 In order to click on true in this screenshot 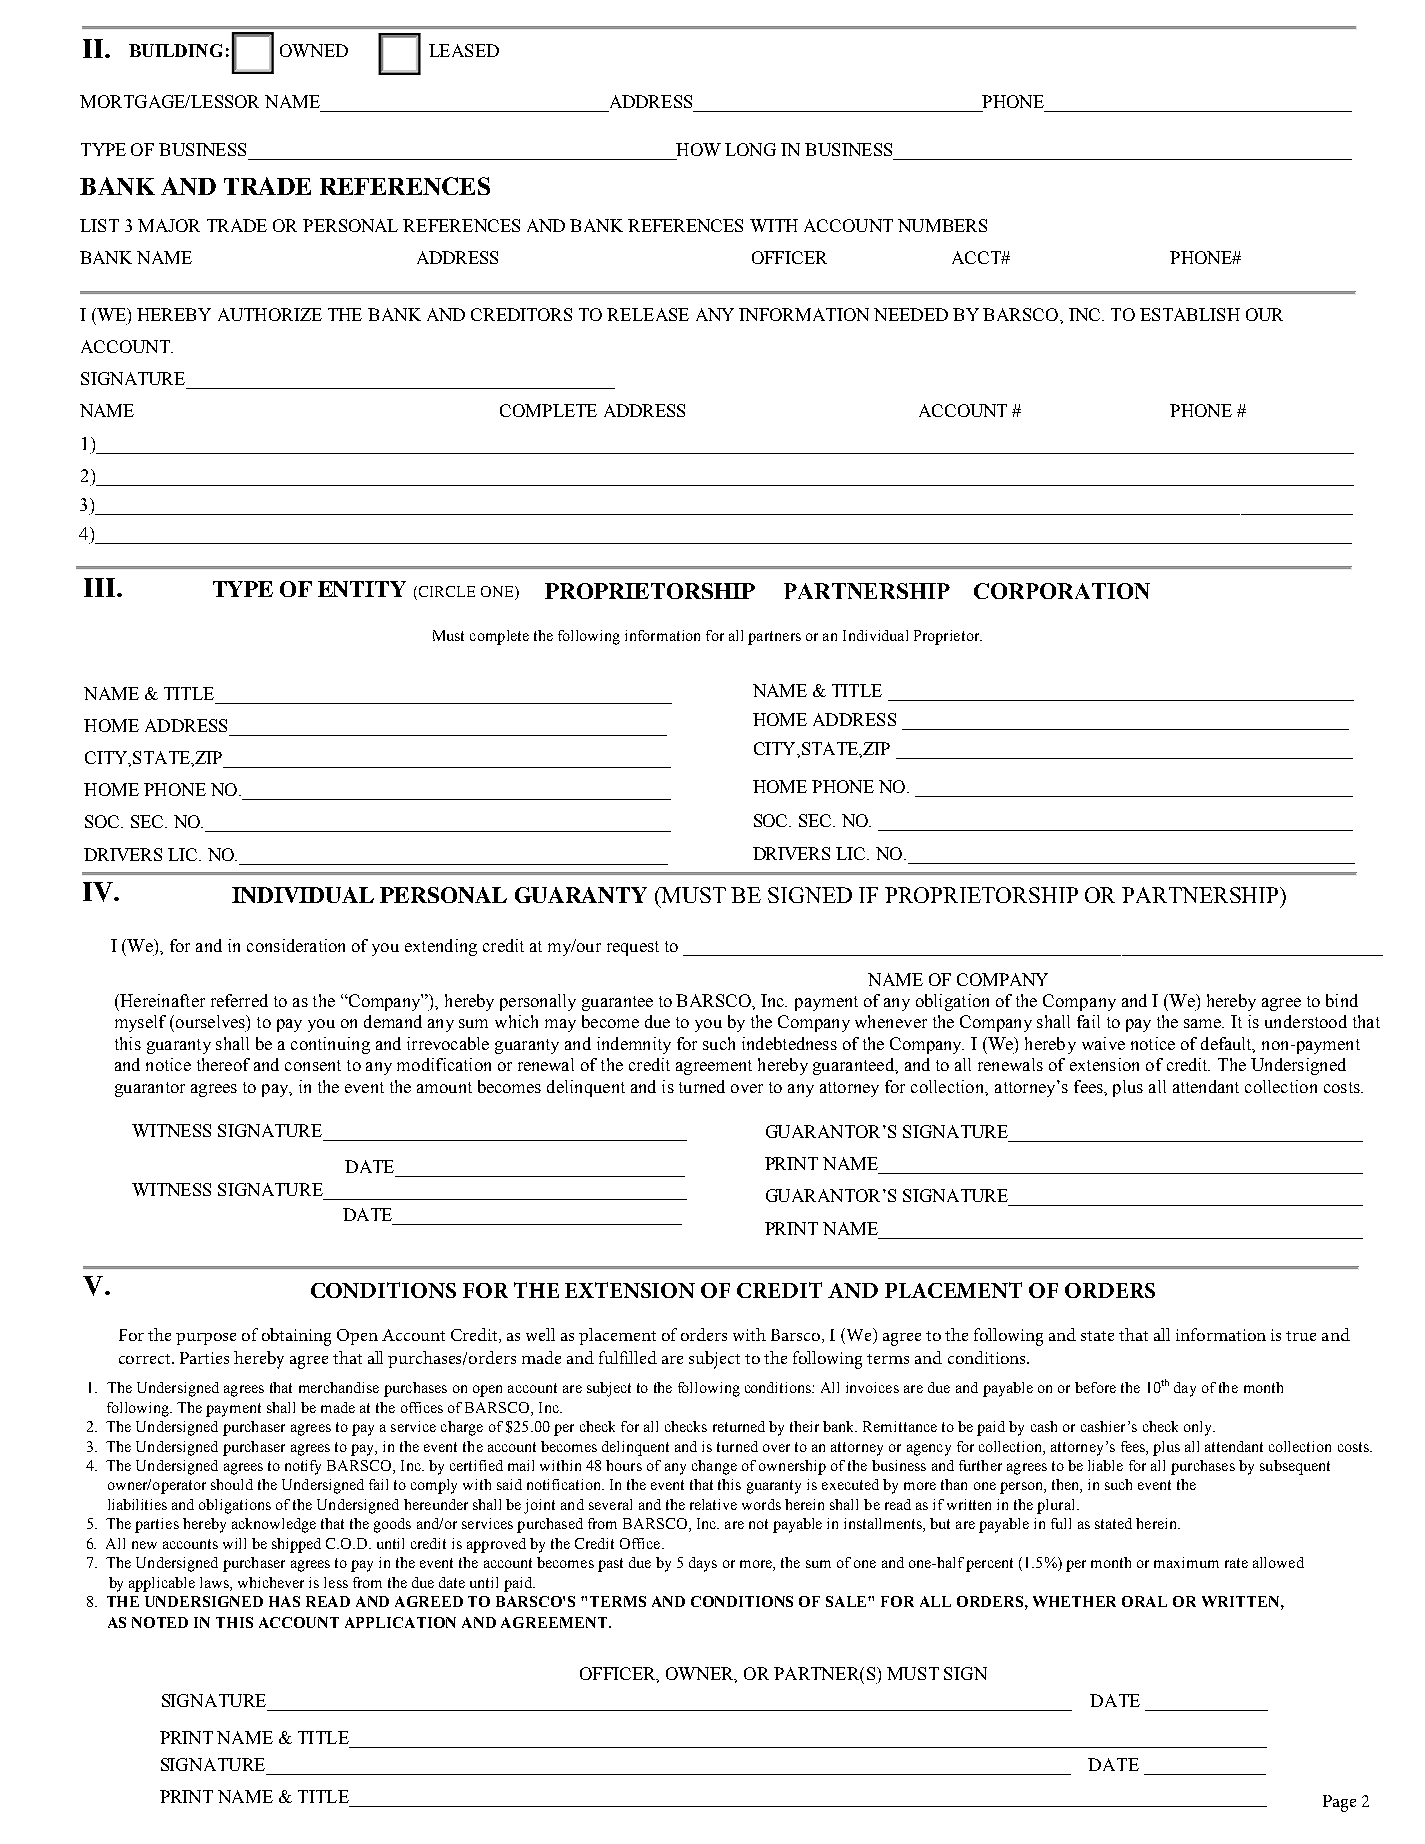, I will do `click(1301, 1336)`.
